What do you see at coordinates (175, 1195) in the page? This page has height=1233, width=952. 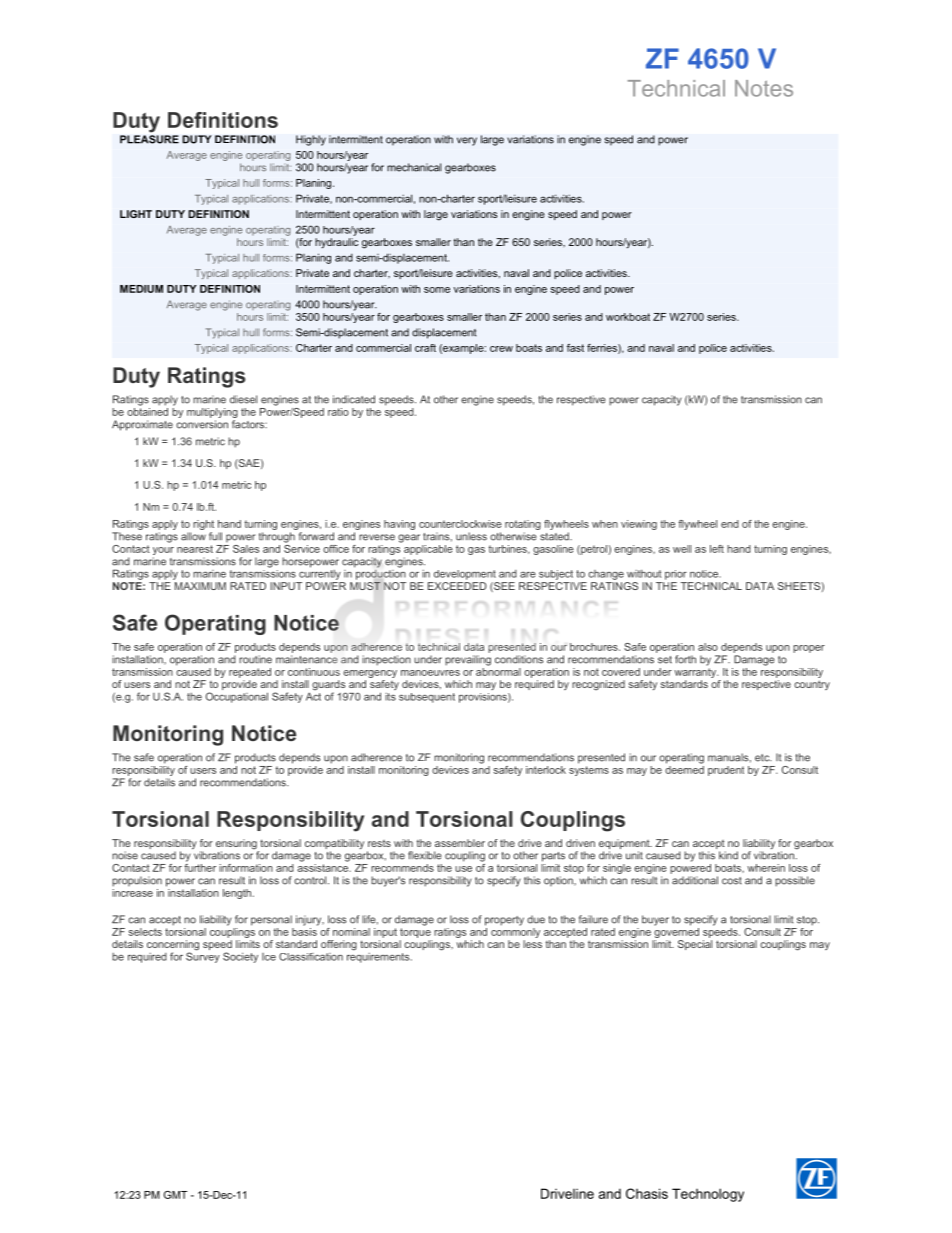 I see `GMT` at bounding box center [175, 1195].
